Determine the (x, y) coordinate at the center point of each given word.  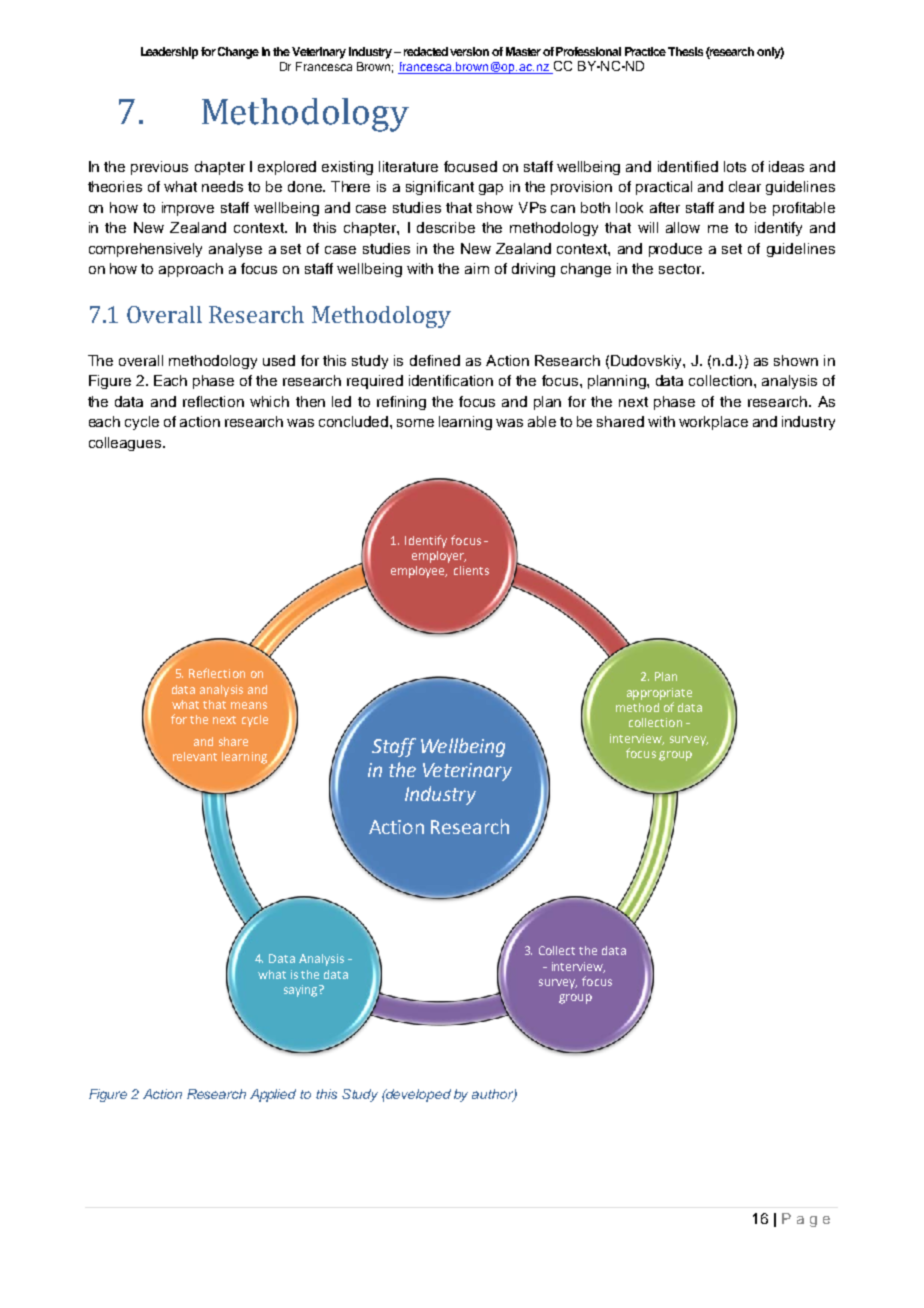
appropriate (659, 694)
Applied (273, 1095)
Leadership (169, 53)
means (249, 705)
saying (302, 991)
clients (471, 570)
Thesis (685, 51)
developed (417, 1095)
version (469, 51)
